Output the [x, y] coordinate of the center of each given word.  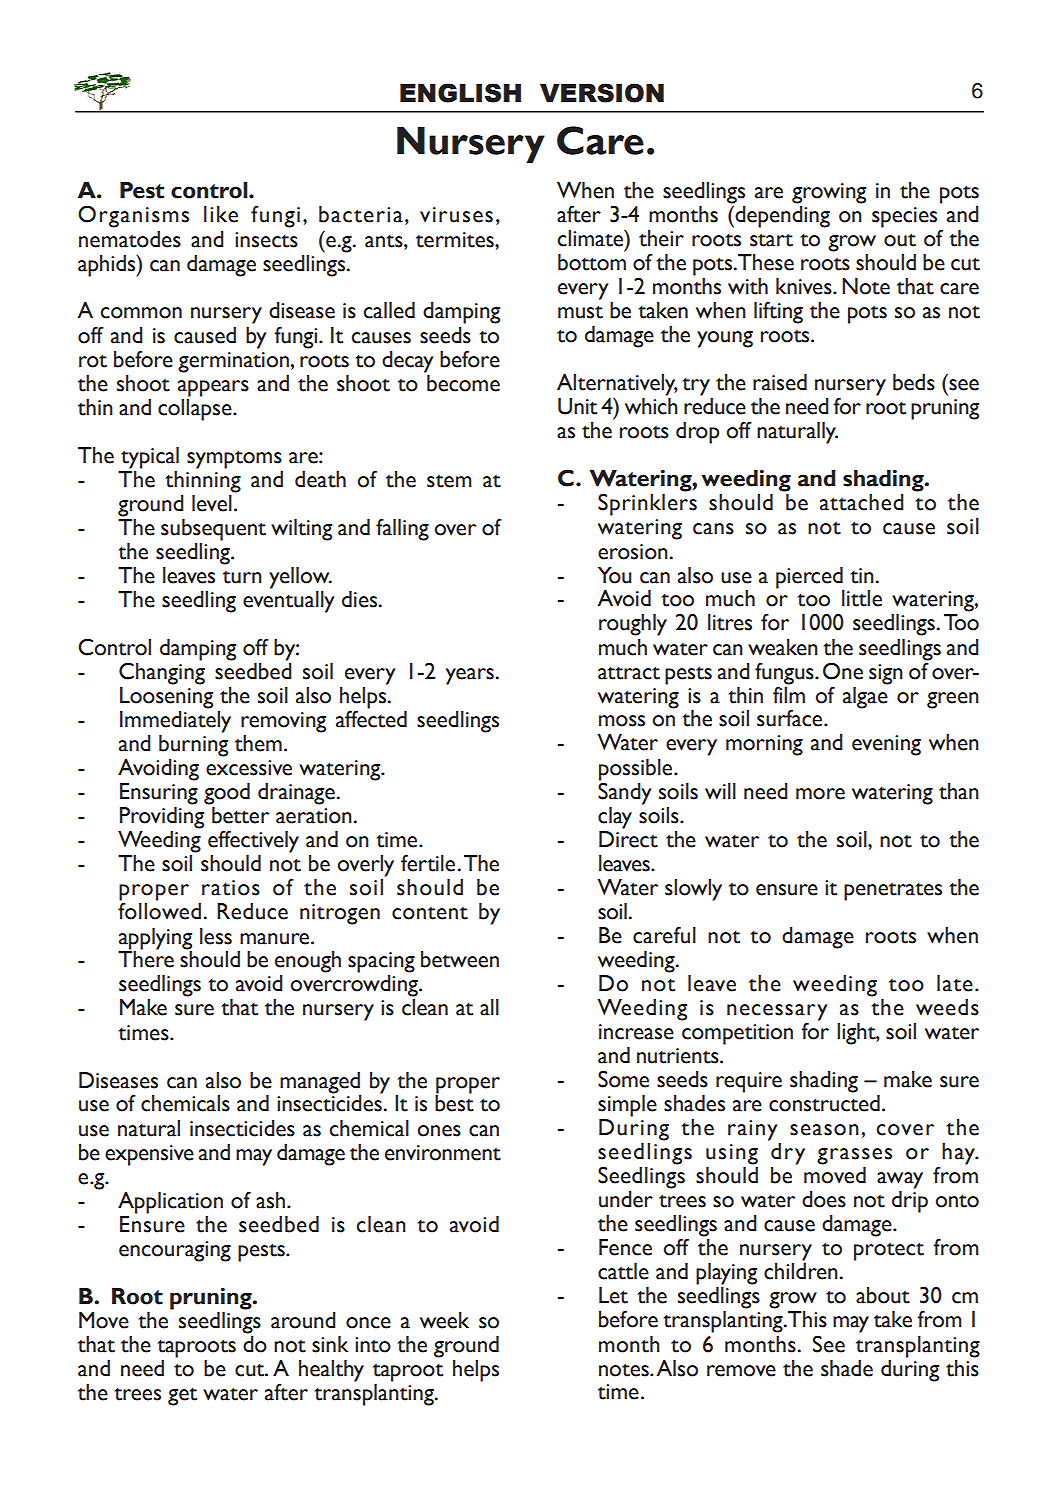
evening [886, 745]
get [182, 1397]
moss [622, 721]
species [904, 217]
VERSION [602, 93]
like [221, 214]
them [258, 743]
